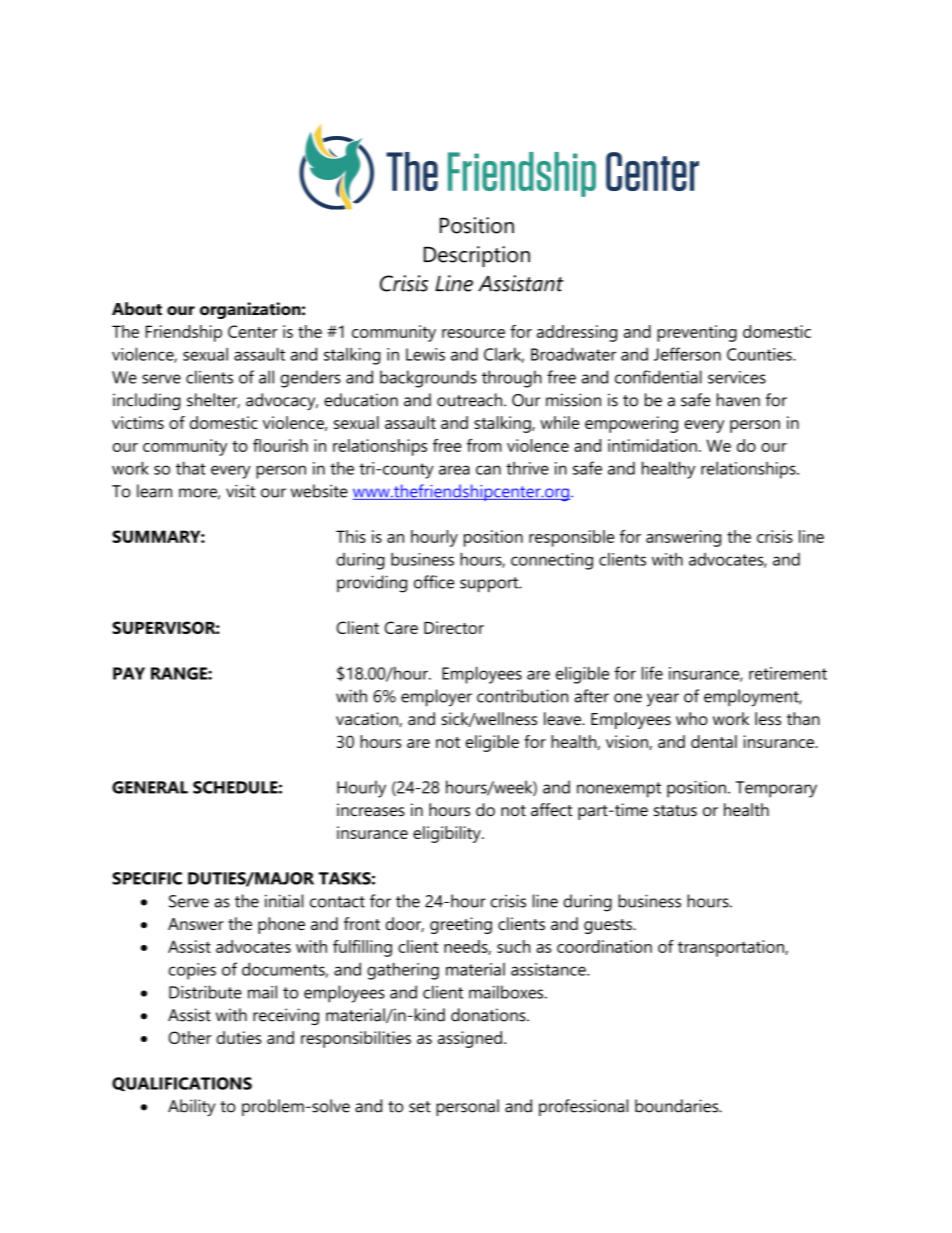  What do you see at coordinates (692, 718) in the image?
I see `who` at bounding box center [692, 718].
